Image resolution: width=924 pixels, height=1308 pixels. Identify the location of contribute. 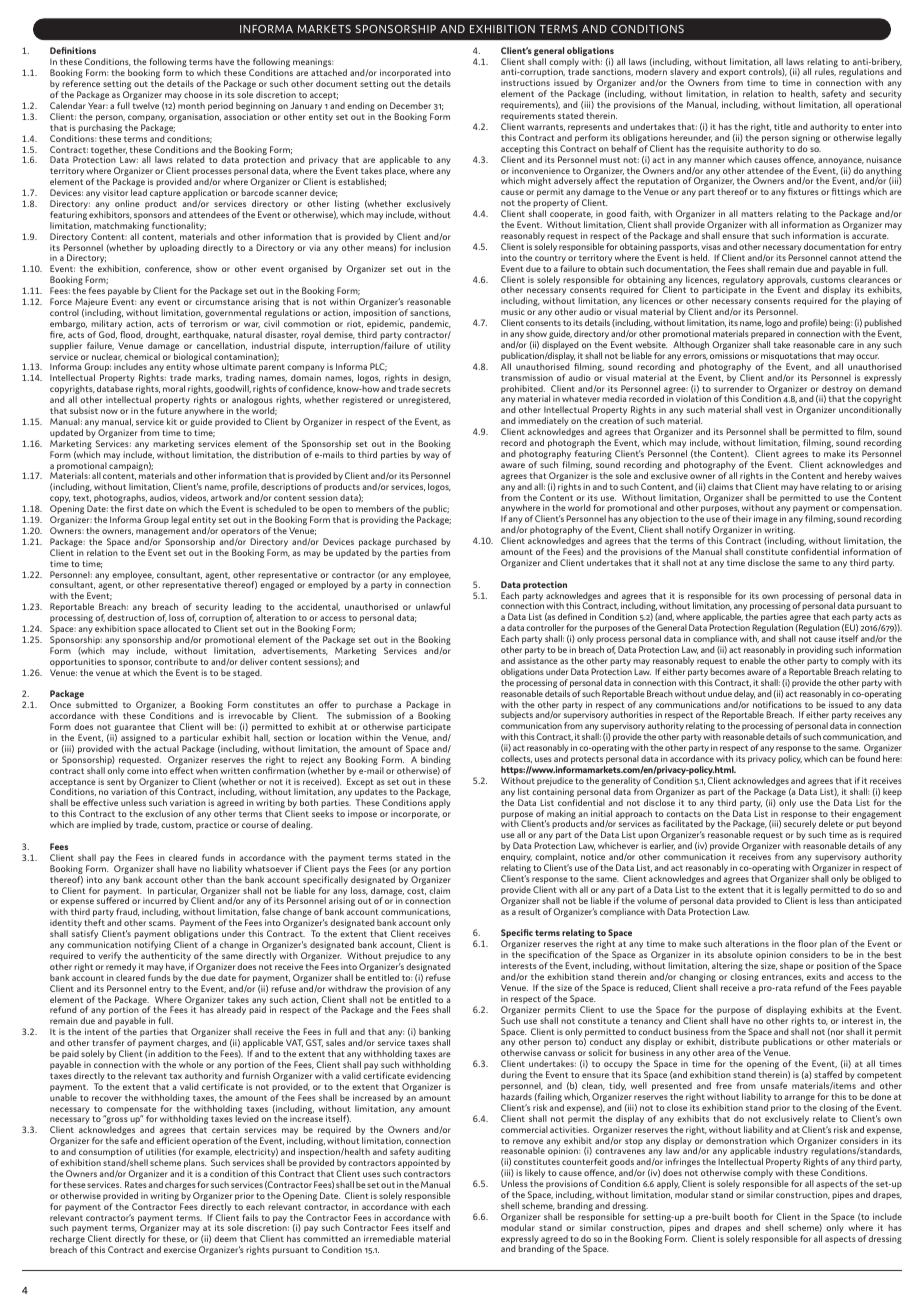
(176, 661).
